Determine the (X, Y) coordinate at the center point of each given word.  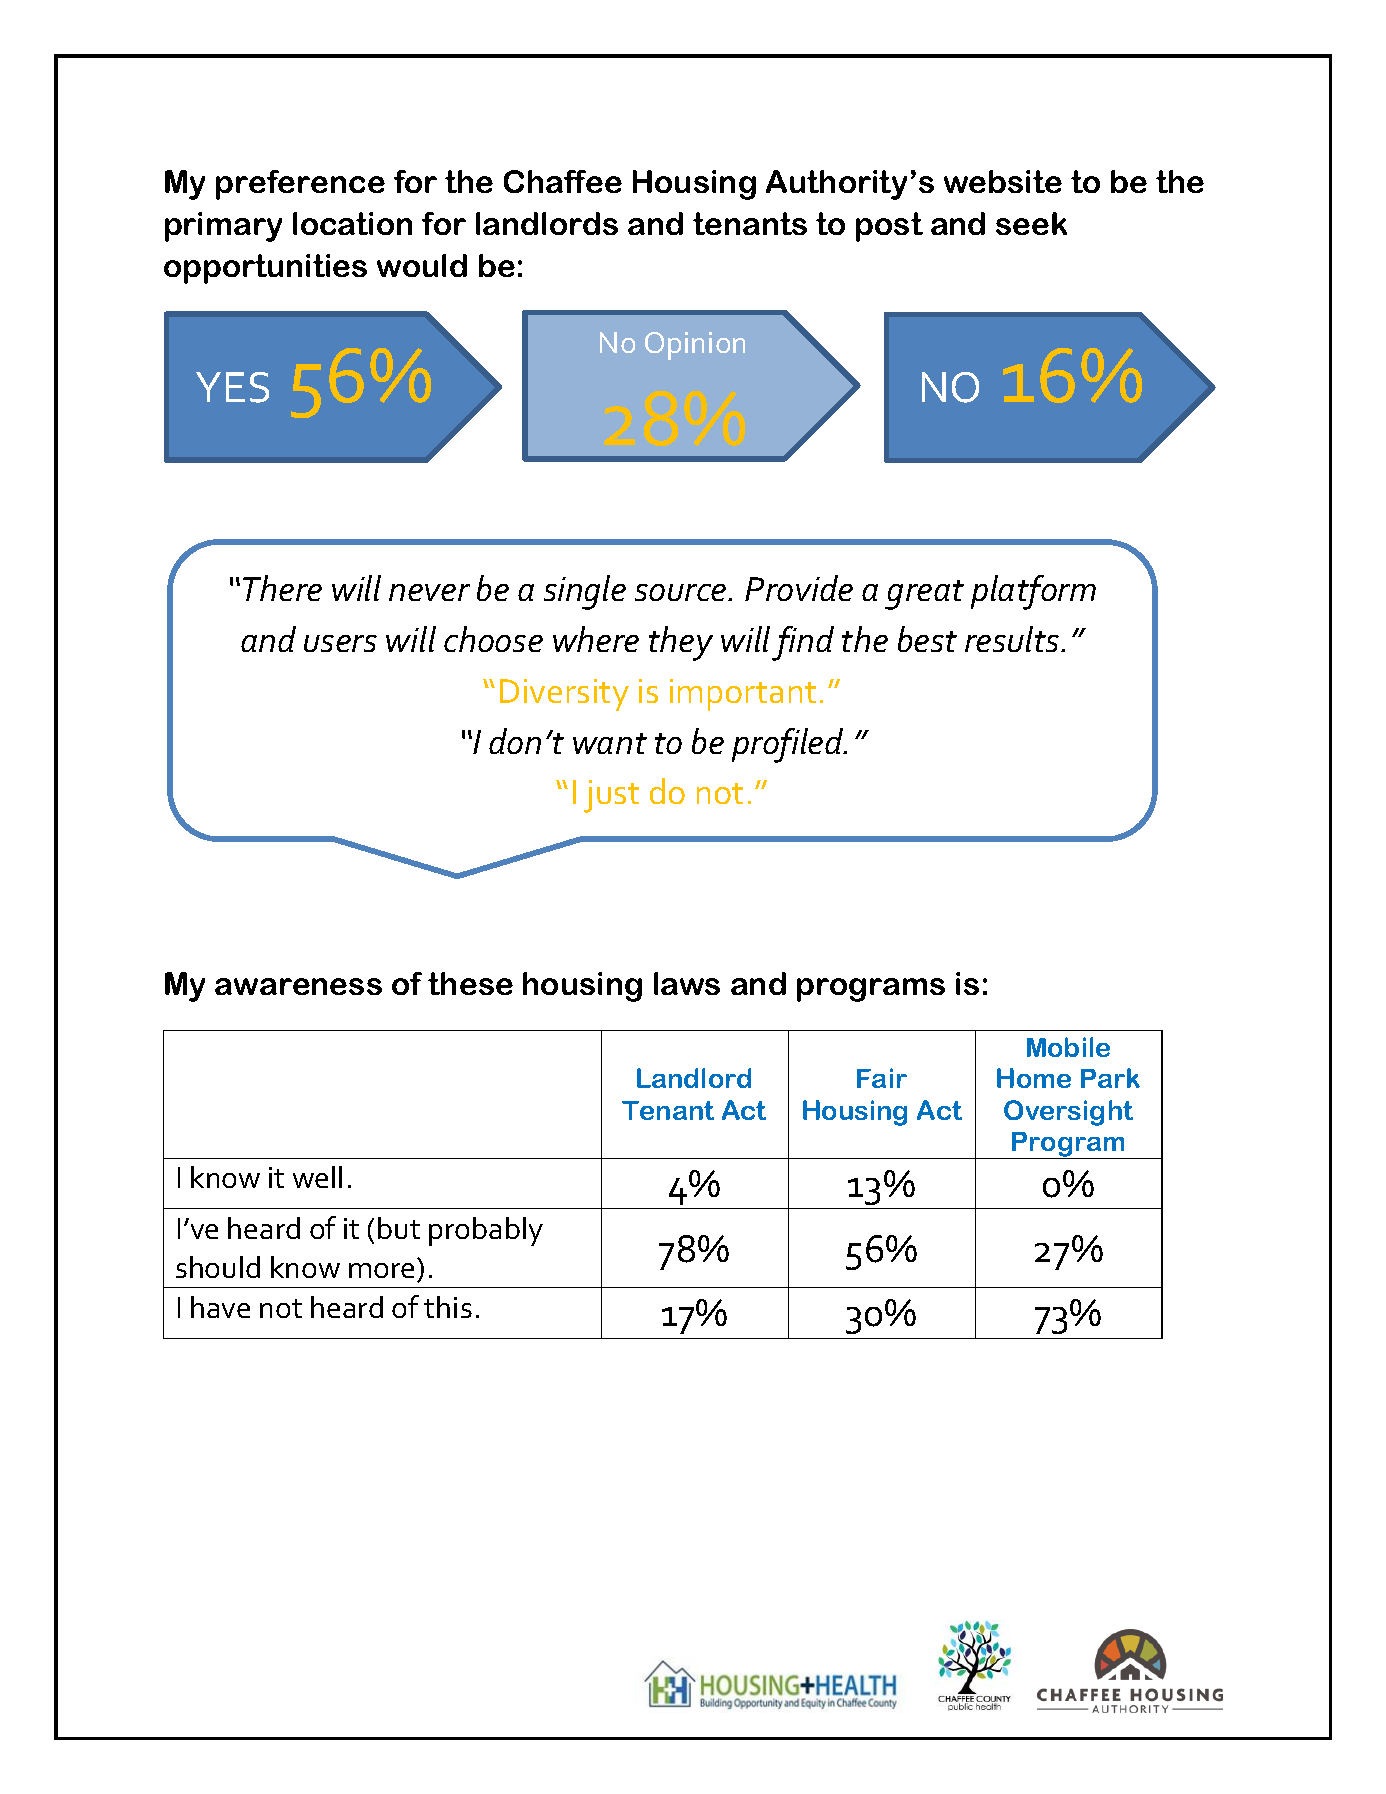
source (682, 592)
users (340, 643)
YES (232, 387)
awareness (298, 986)
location (352, 223)
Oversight (1068, 1113)
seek (1031, 223)
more (381, 1270)
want (610, 743)
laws (687, 983)
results (1013, 639)
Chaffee (563, 181)
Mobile (1068, 1047)
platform (1033, 592)
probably (486, 1231)
